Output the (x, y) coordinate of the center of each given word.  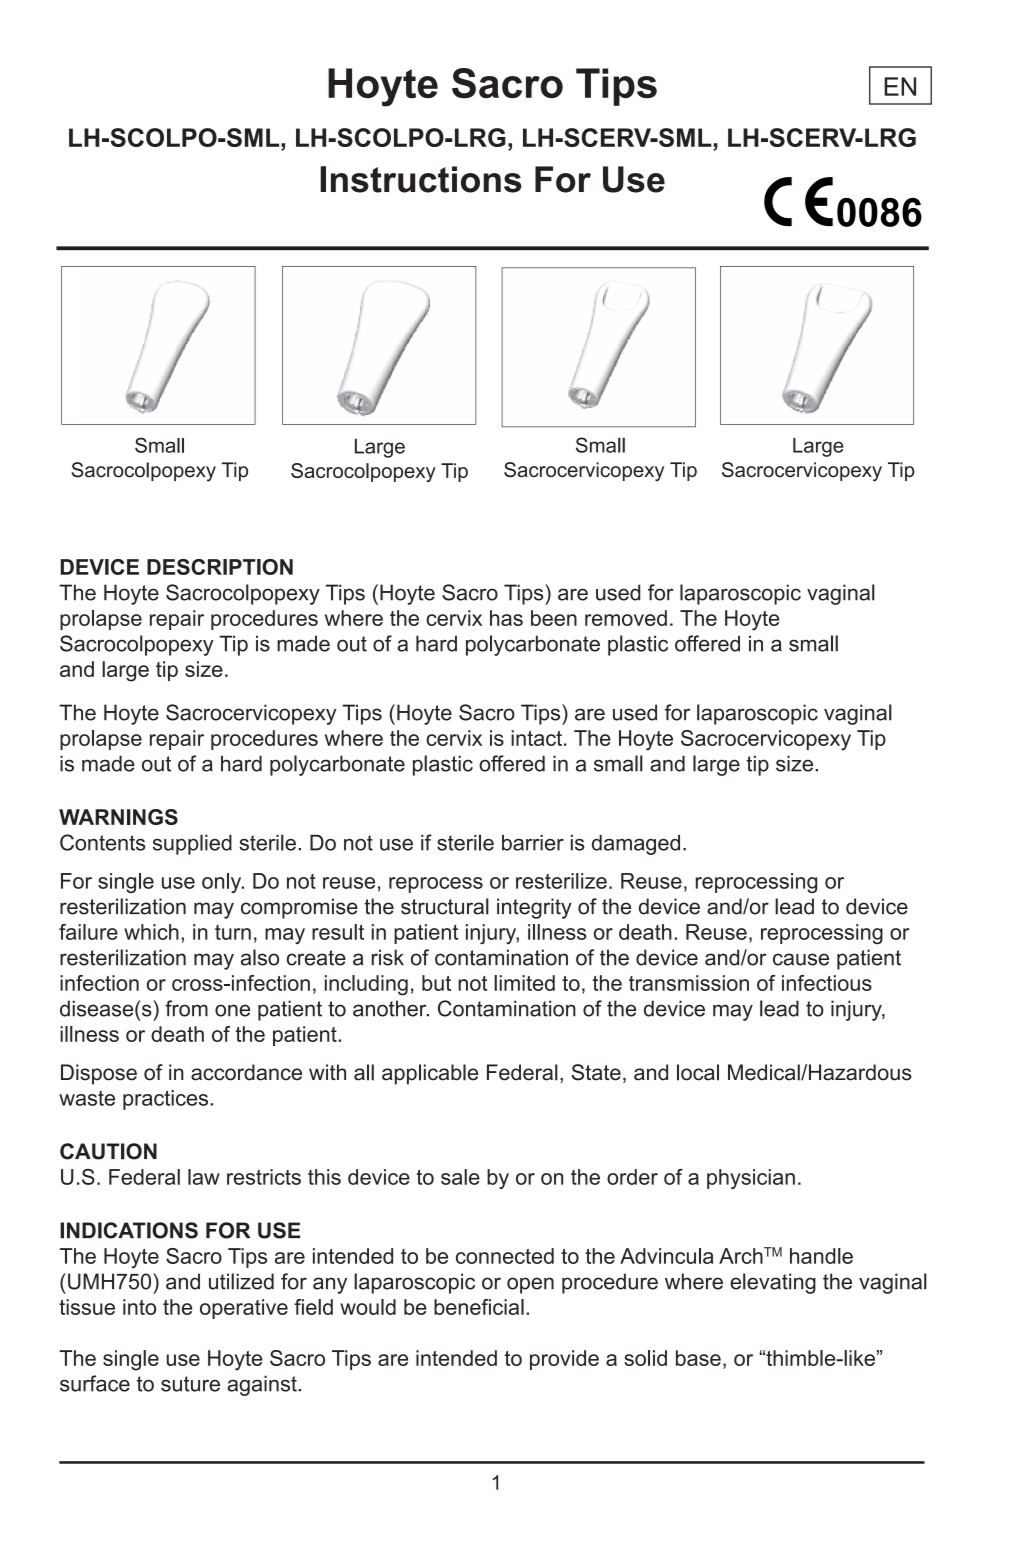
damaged (636, 845)
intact (536, 738)
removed (626, 618)
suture (190, 1384)
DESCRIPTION (220, 567)
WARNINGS (118, 817)
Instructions (421, 179)
